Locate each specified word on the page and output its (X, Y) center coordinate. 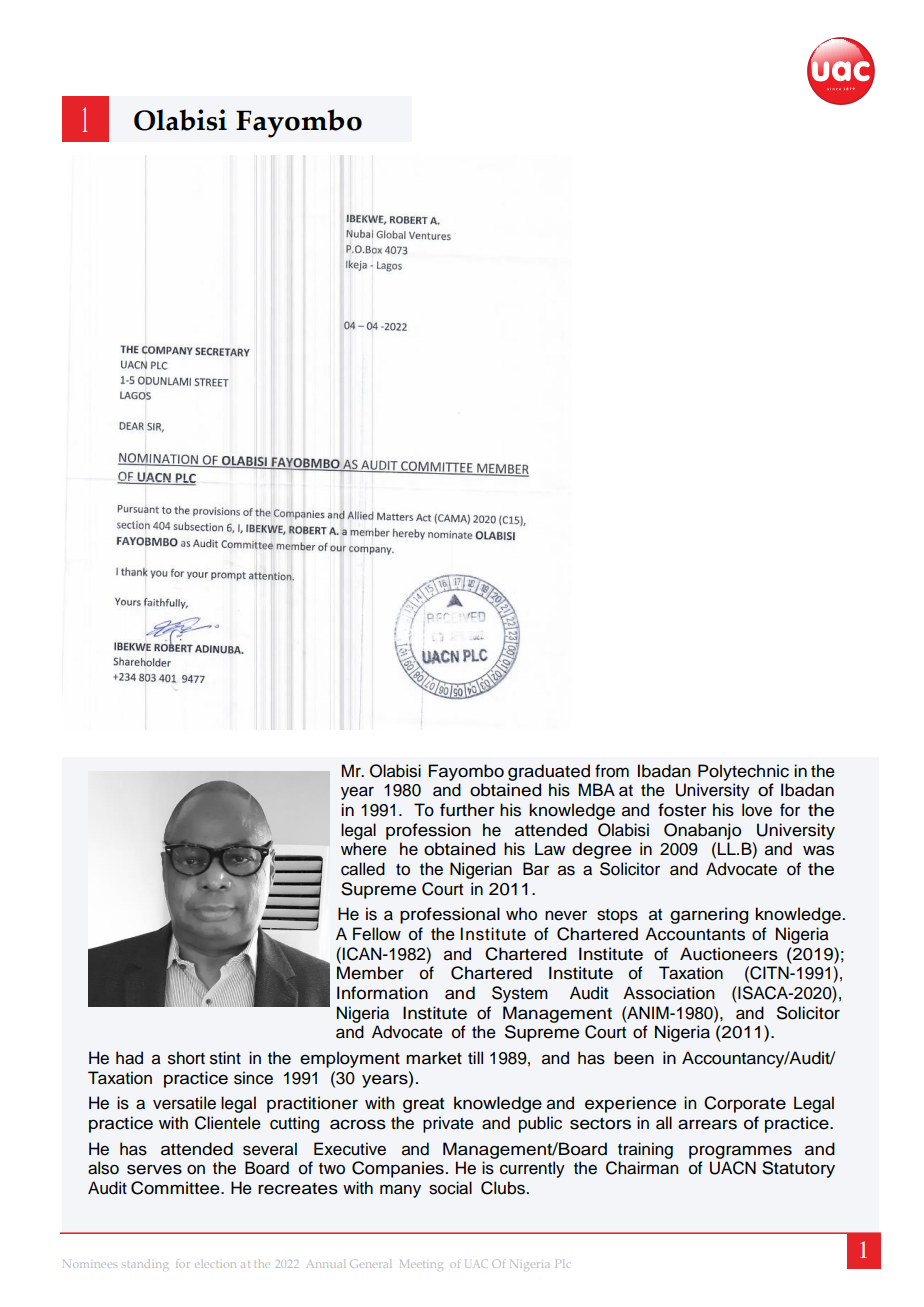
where (364, 849)
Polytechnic (743, 772)
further (467, 810)
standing (145, 1265)
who (521, 914)
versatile (184, 1103)
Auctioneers (729, 954)
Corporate (745, 1104)
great (423, 1105)
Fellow (377, 934)
